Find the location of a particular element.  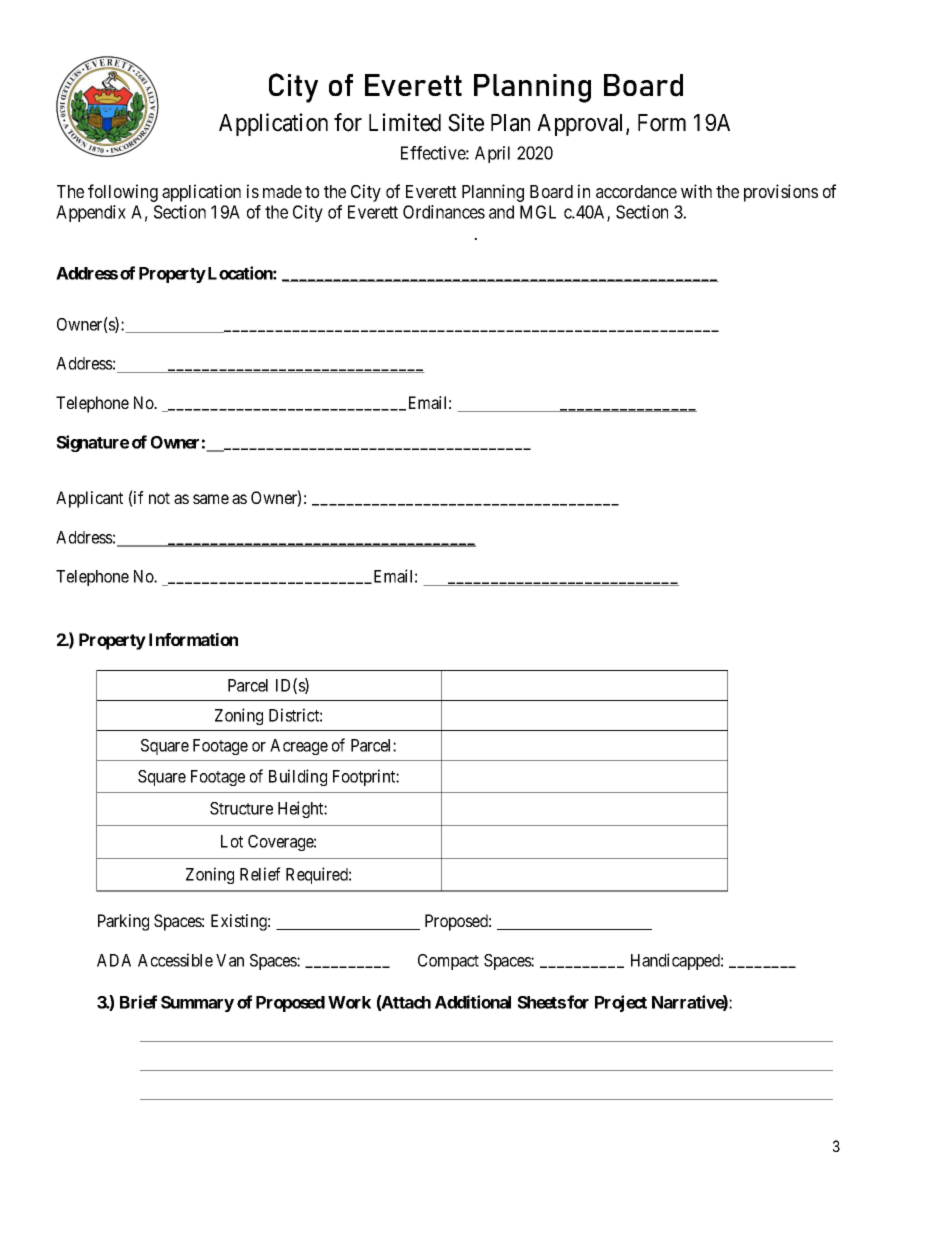

Building is located at coordinates (298, 777).
